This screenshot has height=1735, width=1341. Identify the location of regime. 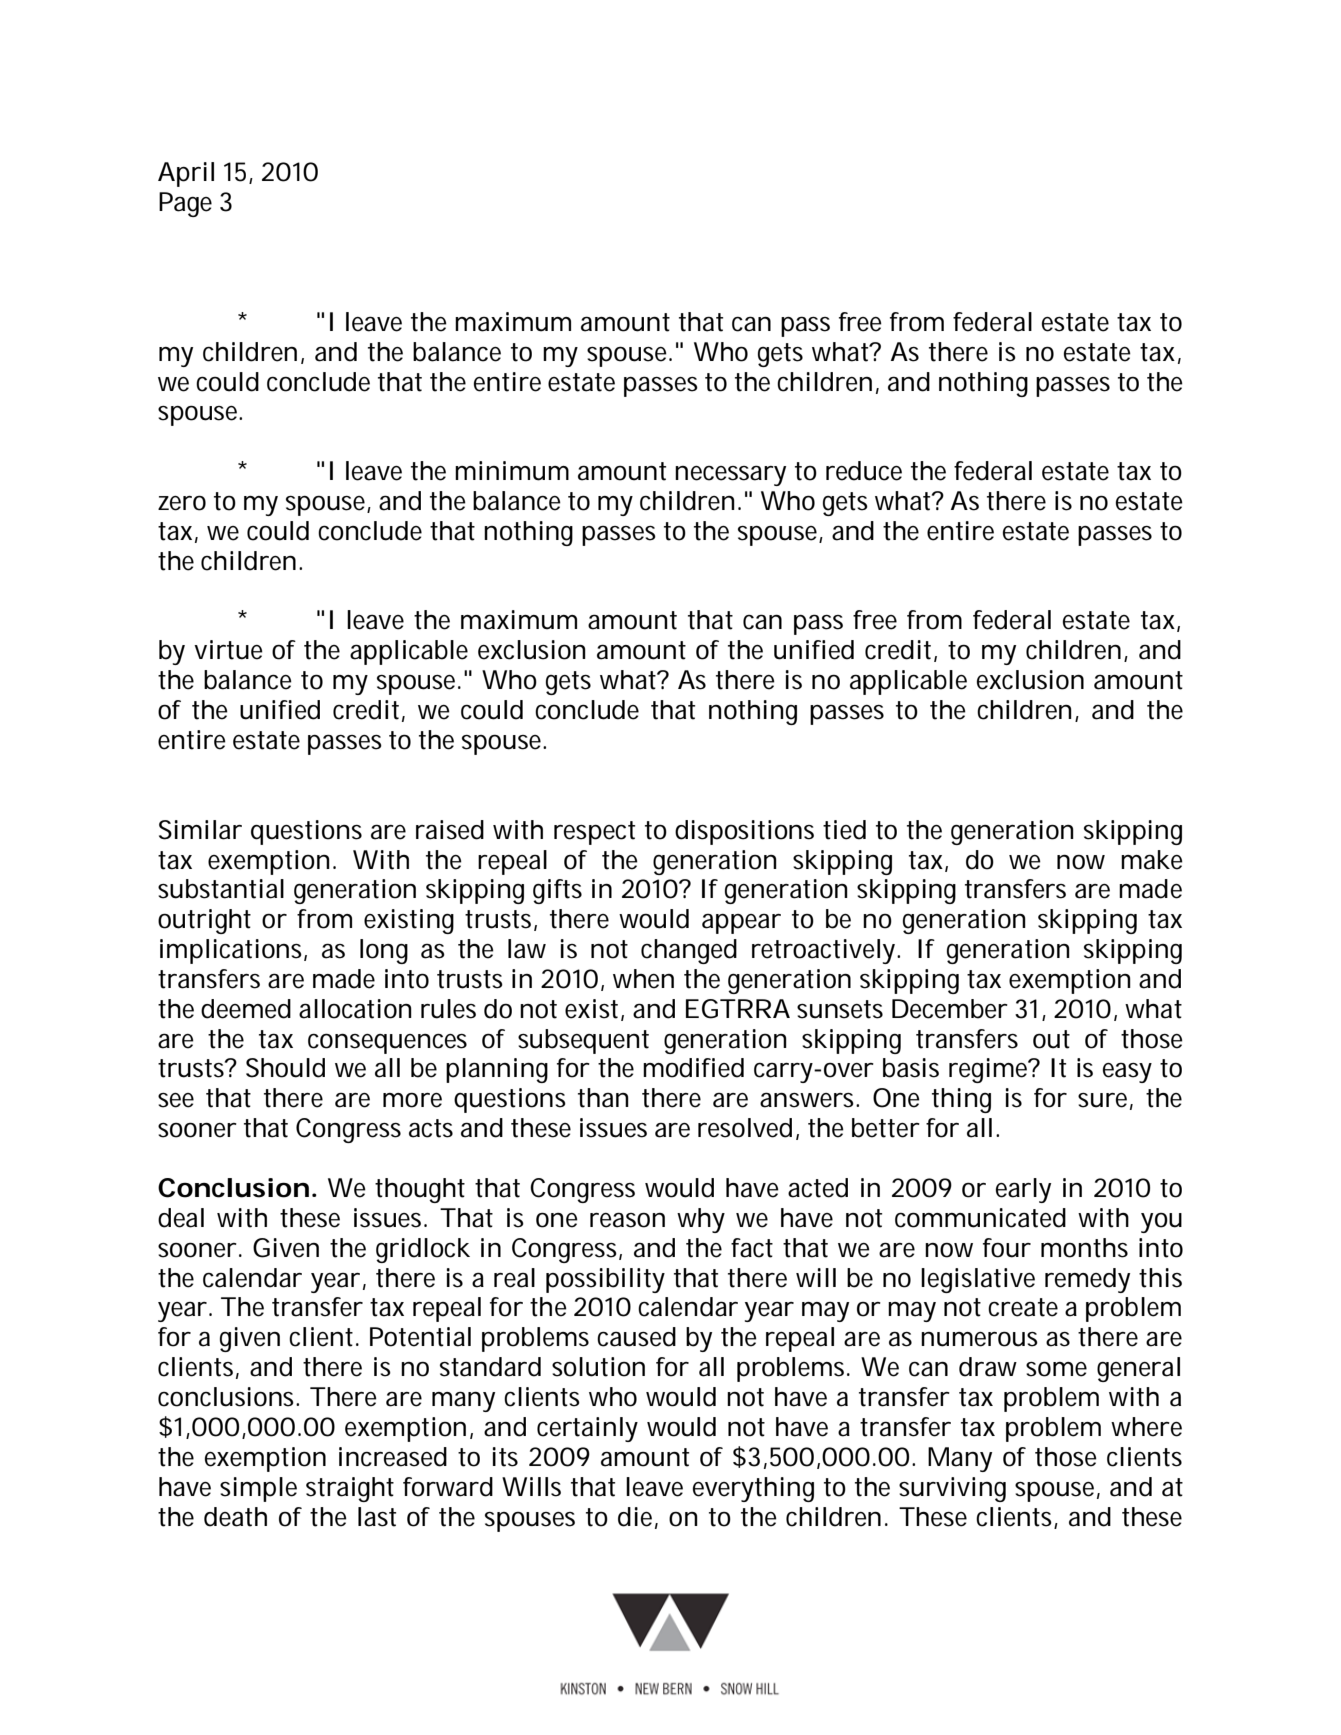
(990, 1070).
